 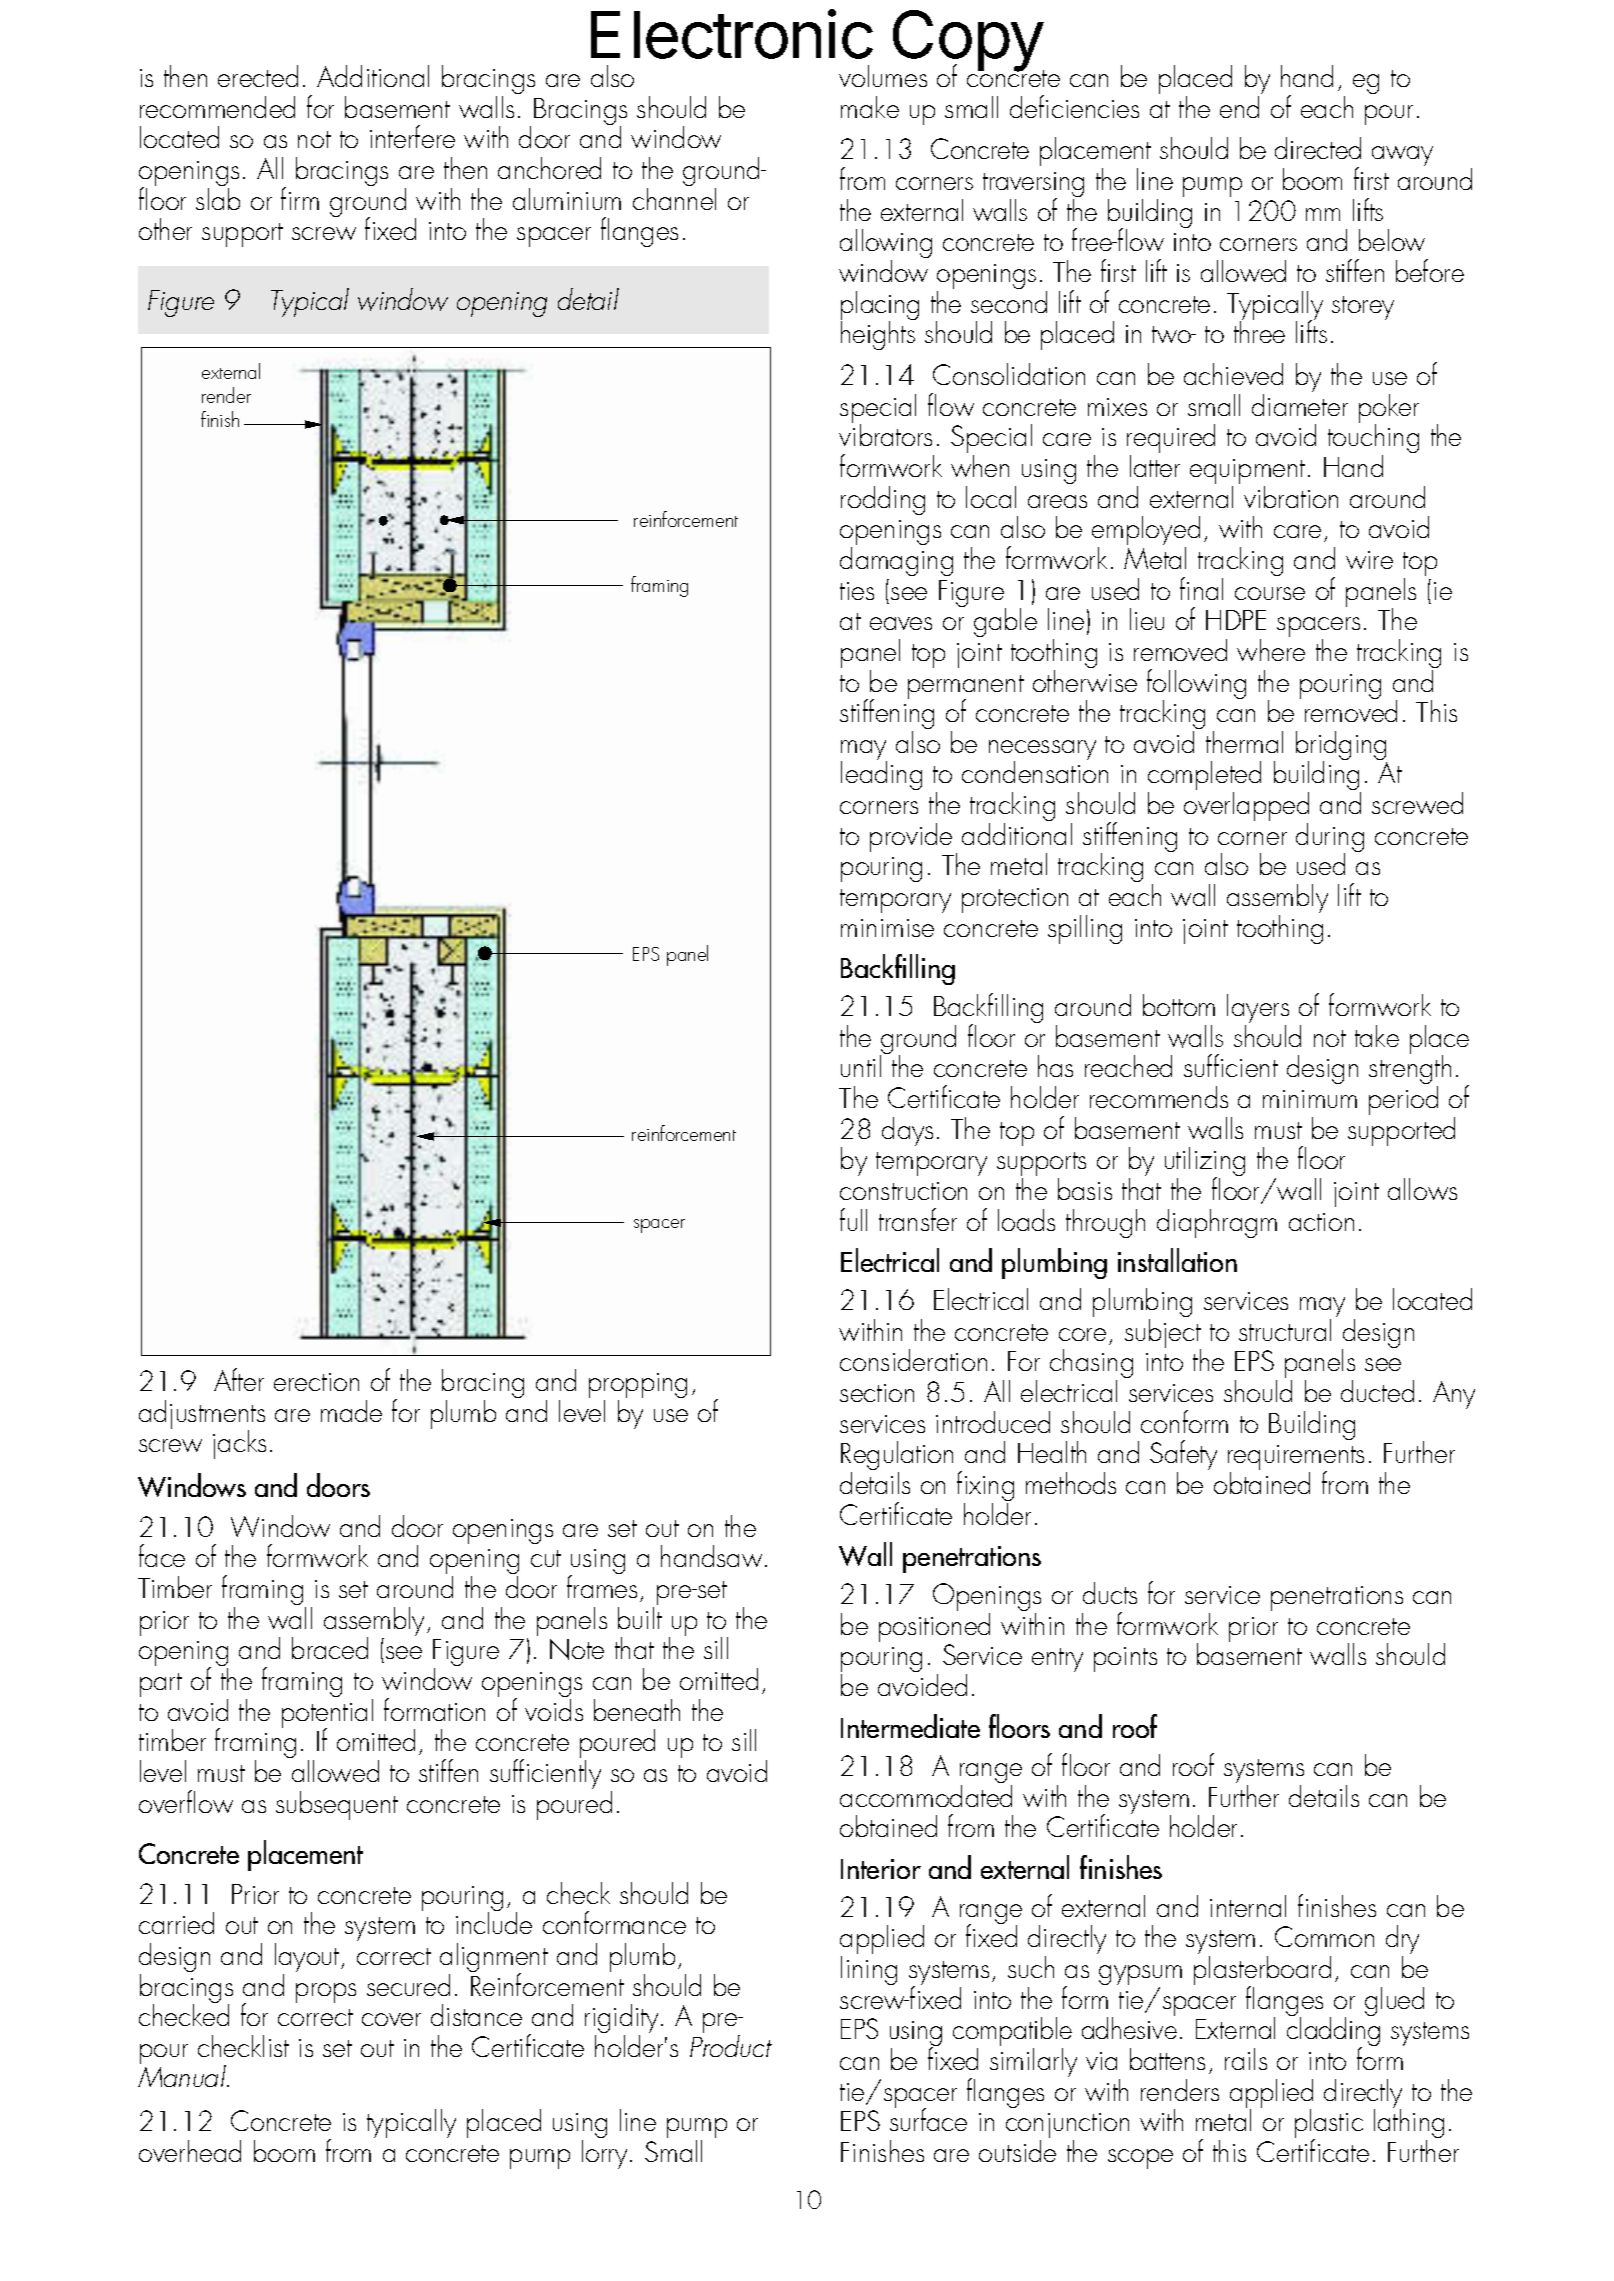 What do you see at coordinates (870, 107) in the screenshot?
I see `make` at bounding box center [870, 107].
